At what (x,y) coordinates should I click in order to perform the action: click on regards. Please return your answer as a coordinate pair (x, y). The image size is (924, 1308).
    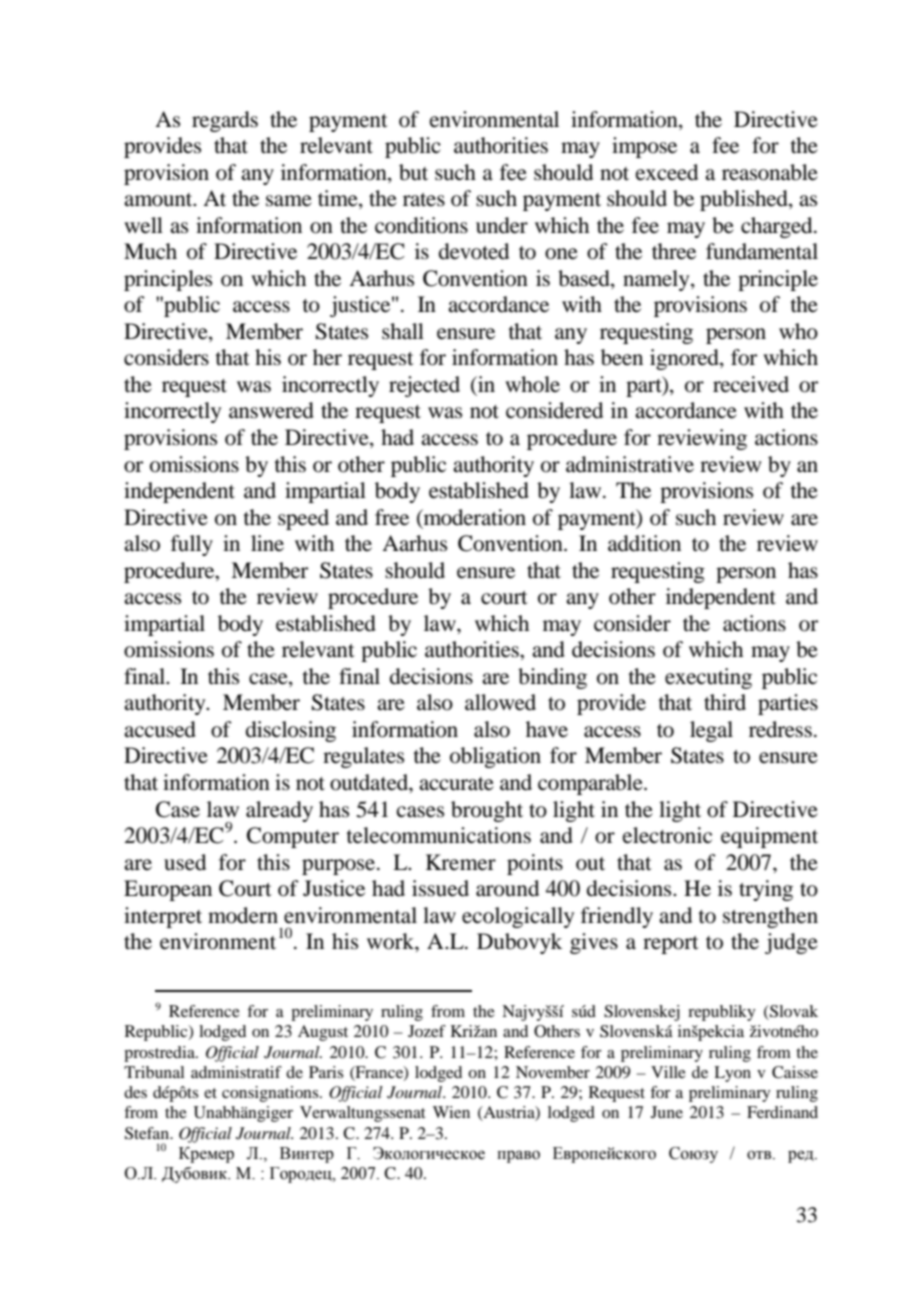
    Looking at the image, I should click on (225, 121).
